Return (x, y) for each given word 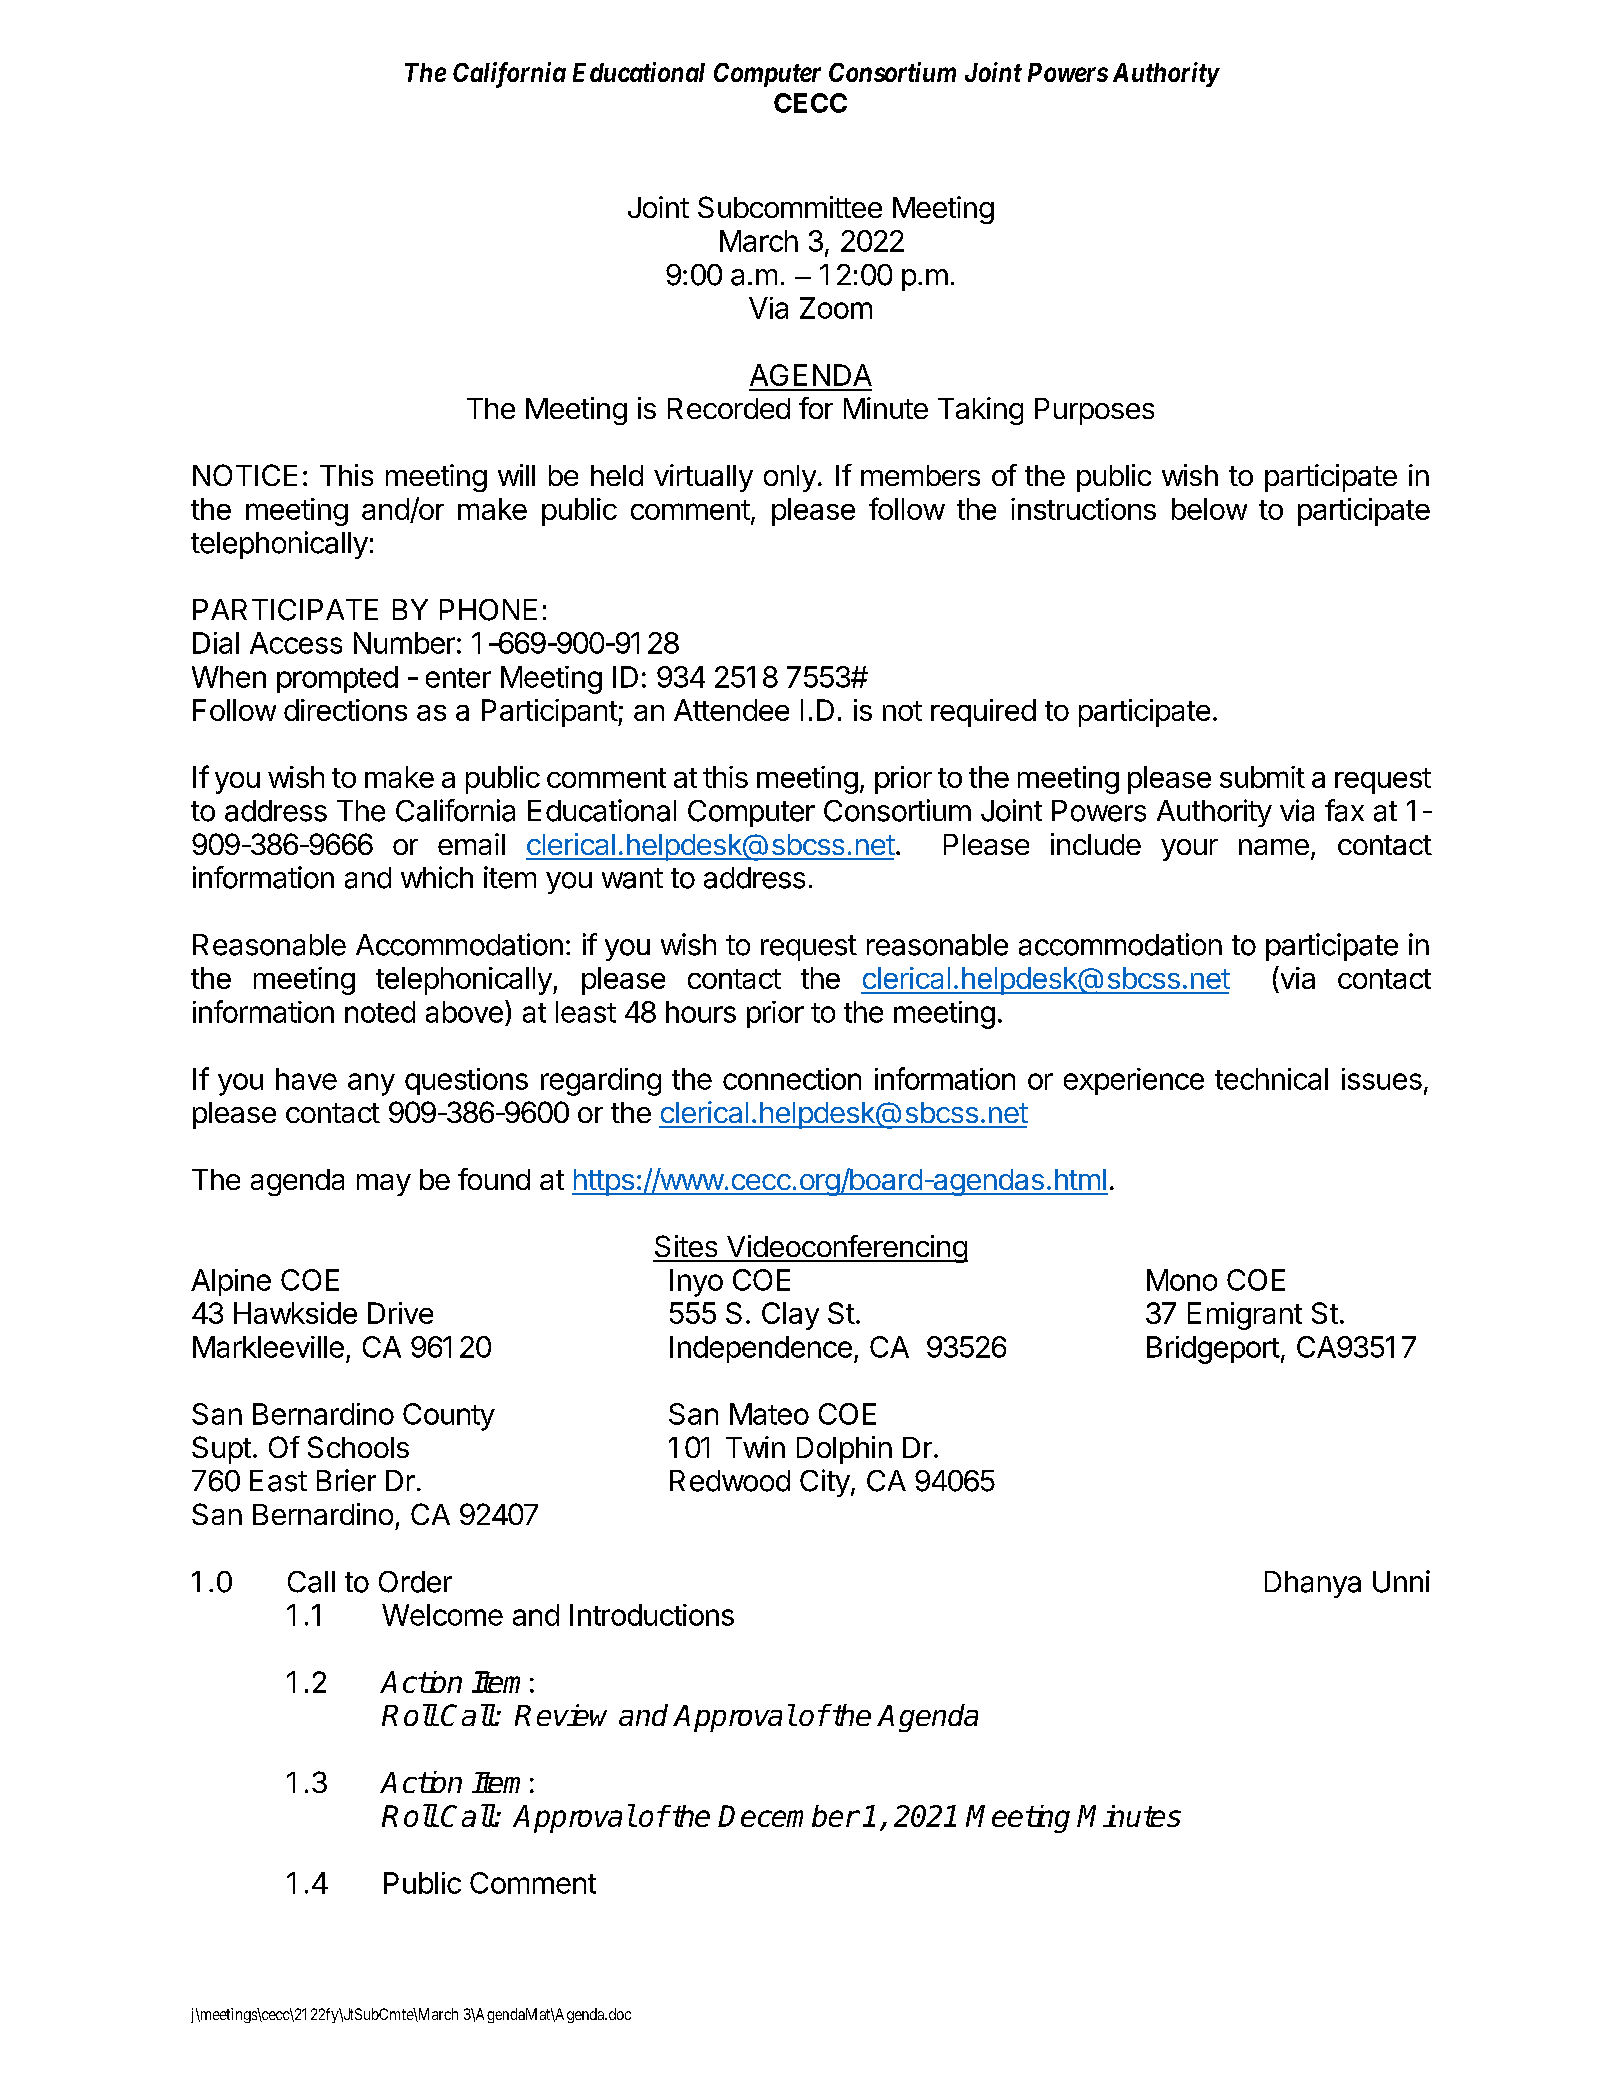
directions (345, 710)
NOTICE (245, 475)
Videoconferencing (846, 1249)
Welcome (442, 1615)
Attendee (731, 710)
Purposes (1094, 411)
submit (1262, 777)
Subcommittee (790, 207)
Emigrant (1245, 1316)
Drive (400, 1313)
